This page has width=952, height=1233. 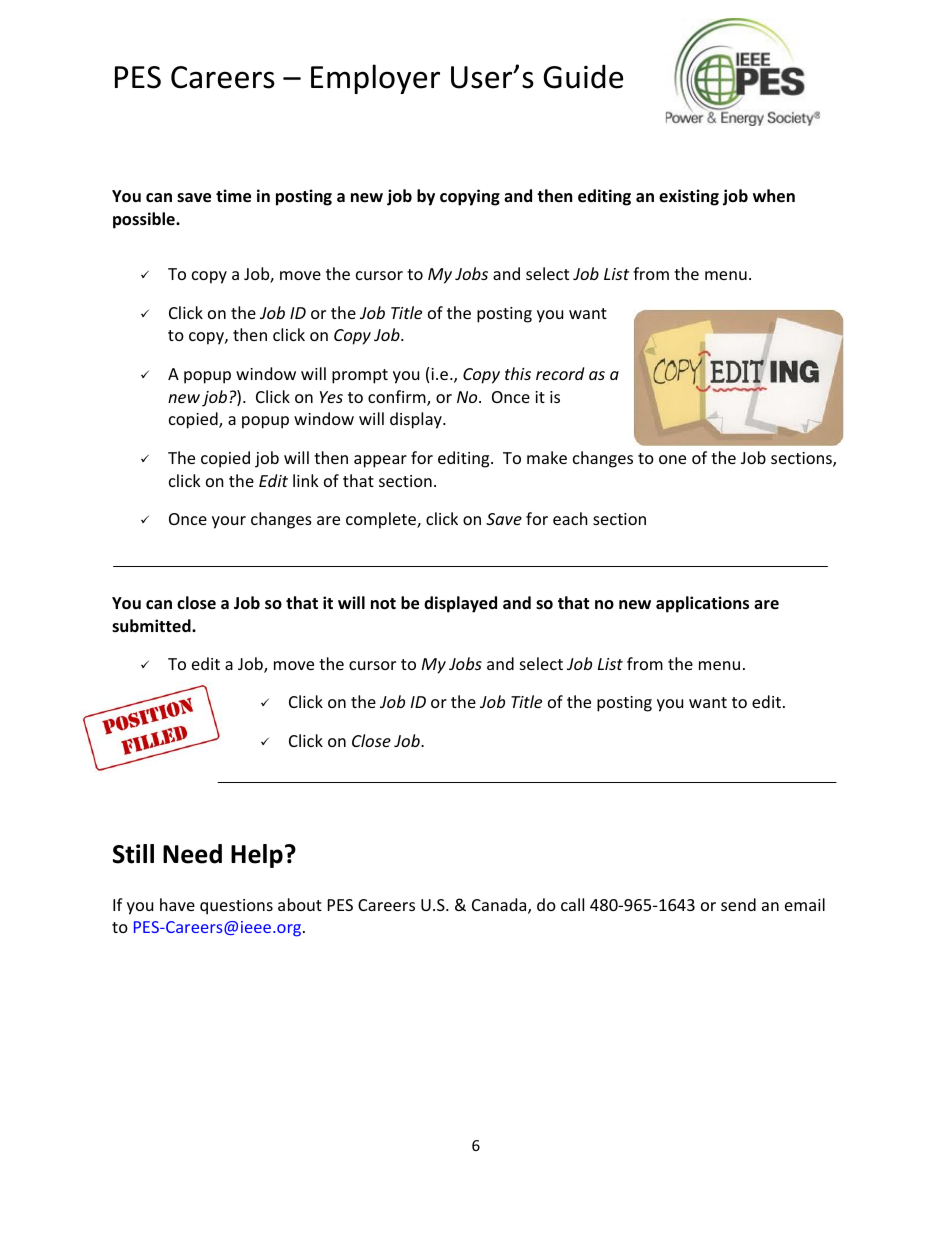 What do you see at coordinates (229, 522) in the page?
I see `your` at bounding box center [229, 522].
